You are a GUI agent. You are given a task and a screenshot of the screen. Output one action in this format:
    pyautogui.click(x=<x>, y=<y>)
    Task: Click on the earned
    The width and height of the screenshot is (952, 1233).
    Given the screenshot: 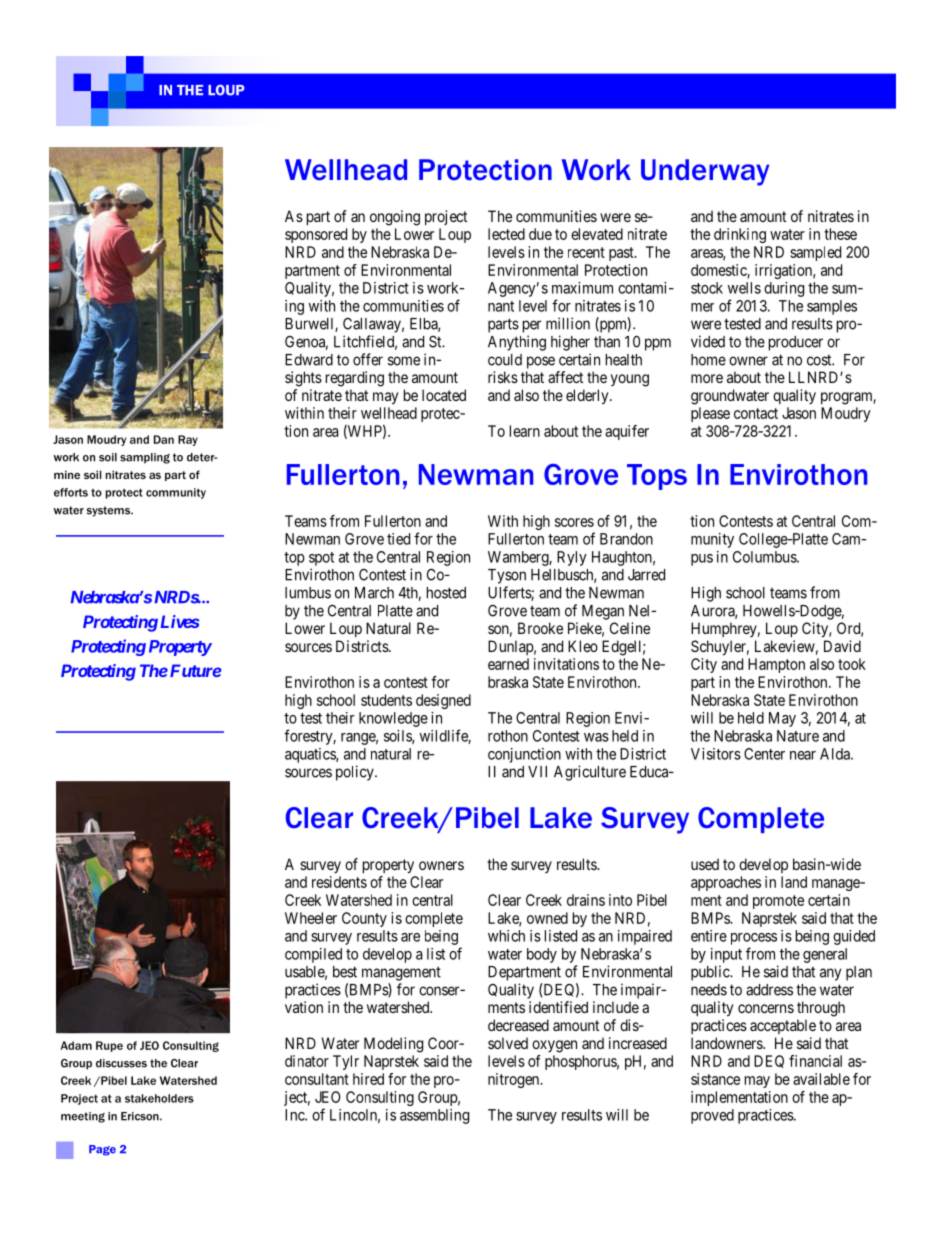 What is the action you would take?
    pyautogui.click(x=508, y=664)
